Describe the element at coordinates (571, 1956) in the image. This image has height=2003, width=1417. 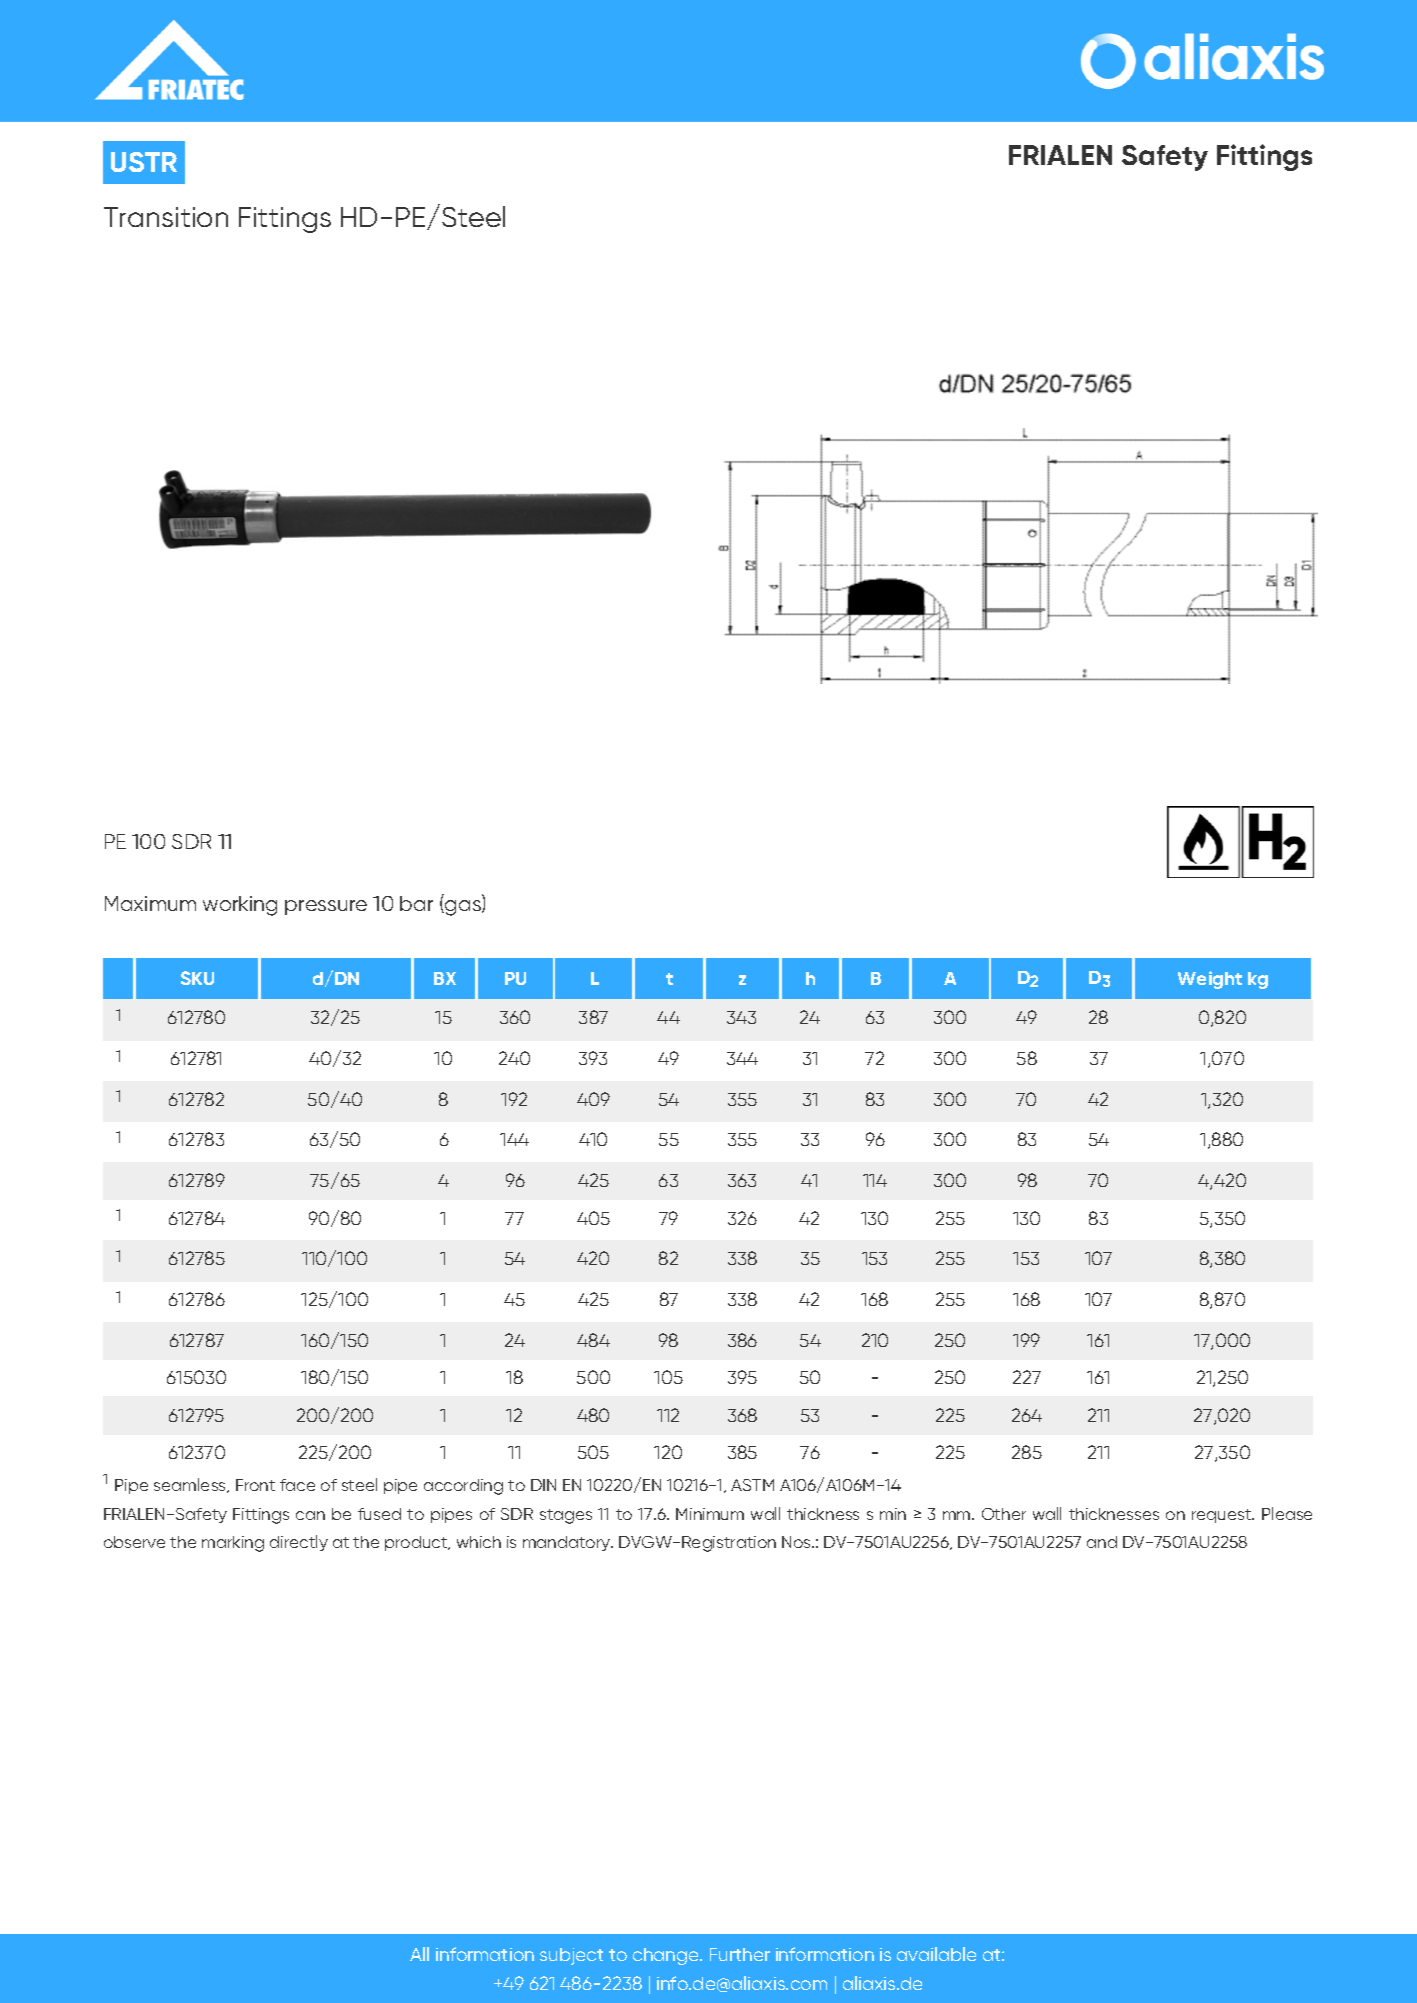
I see `subject` at that location.
